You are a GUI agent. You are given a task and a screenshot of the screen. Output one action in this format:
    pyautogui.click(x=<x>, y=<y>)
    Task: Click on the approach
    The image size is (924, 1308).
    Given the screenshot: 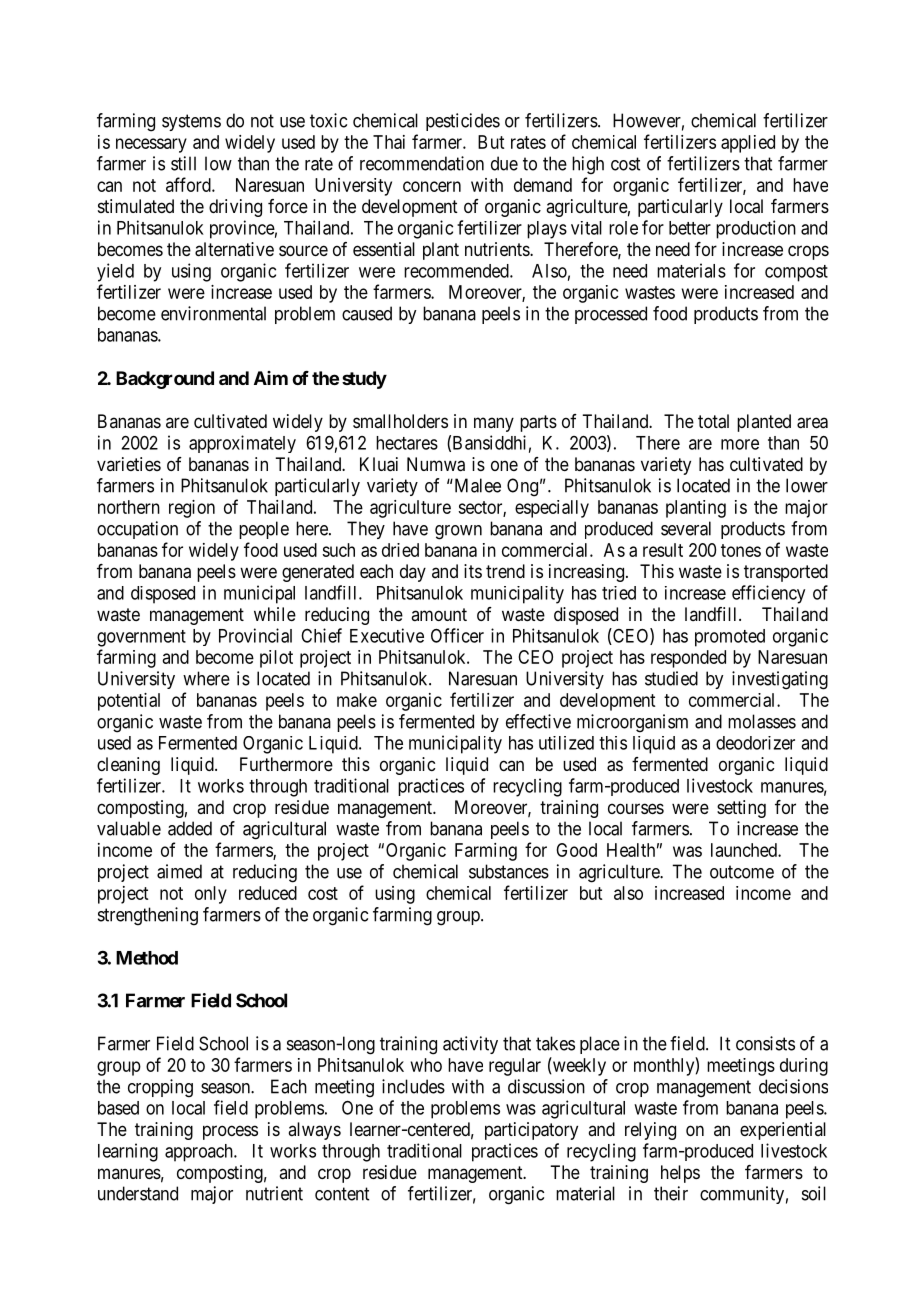 What is the action you would take?
    pyautogui.click(x=200, y=1153)
